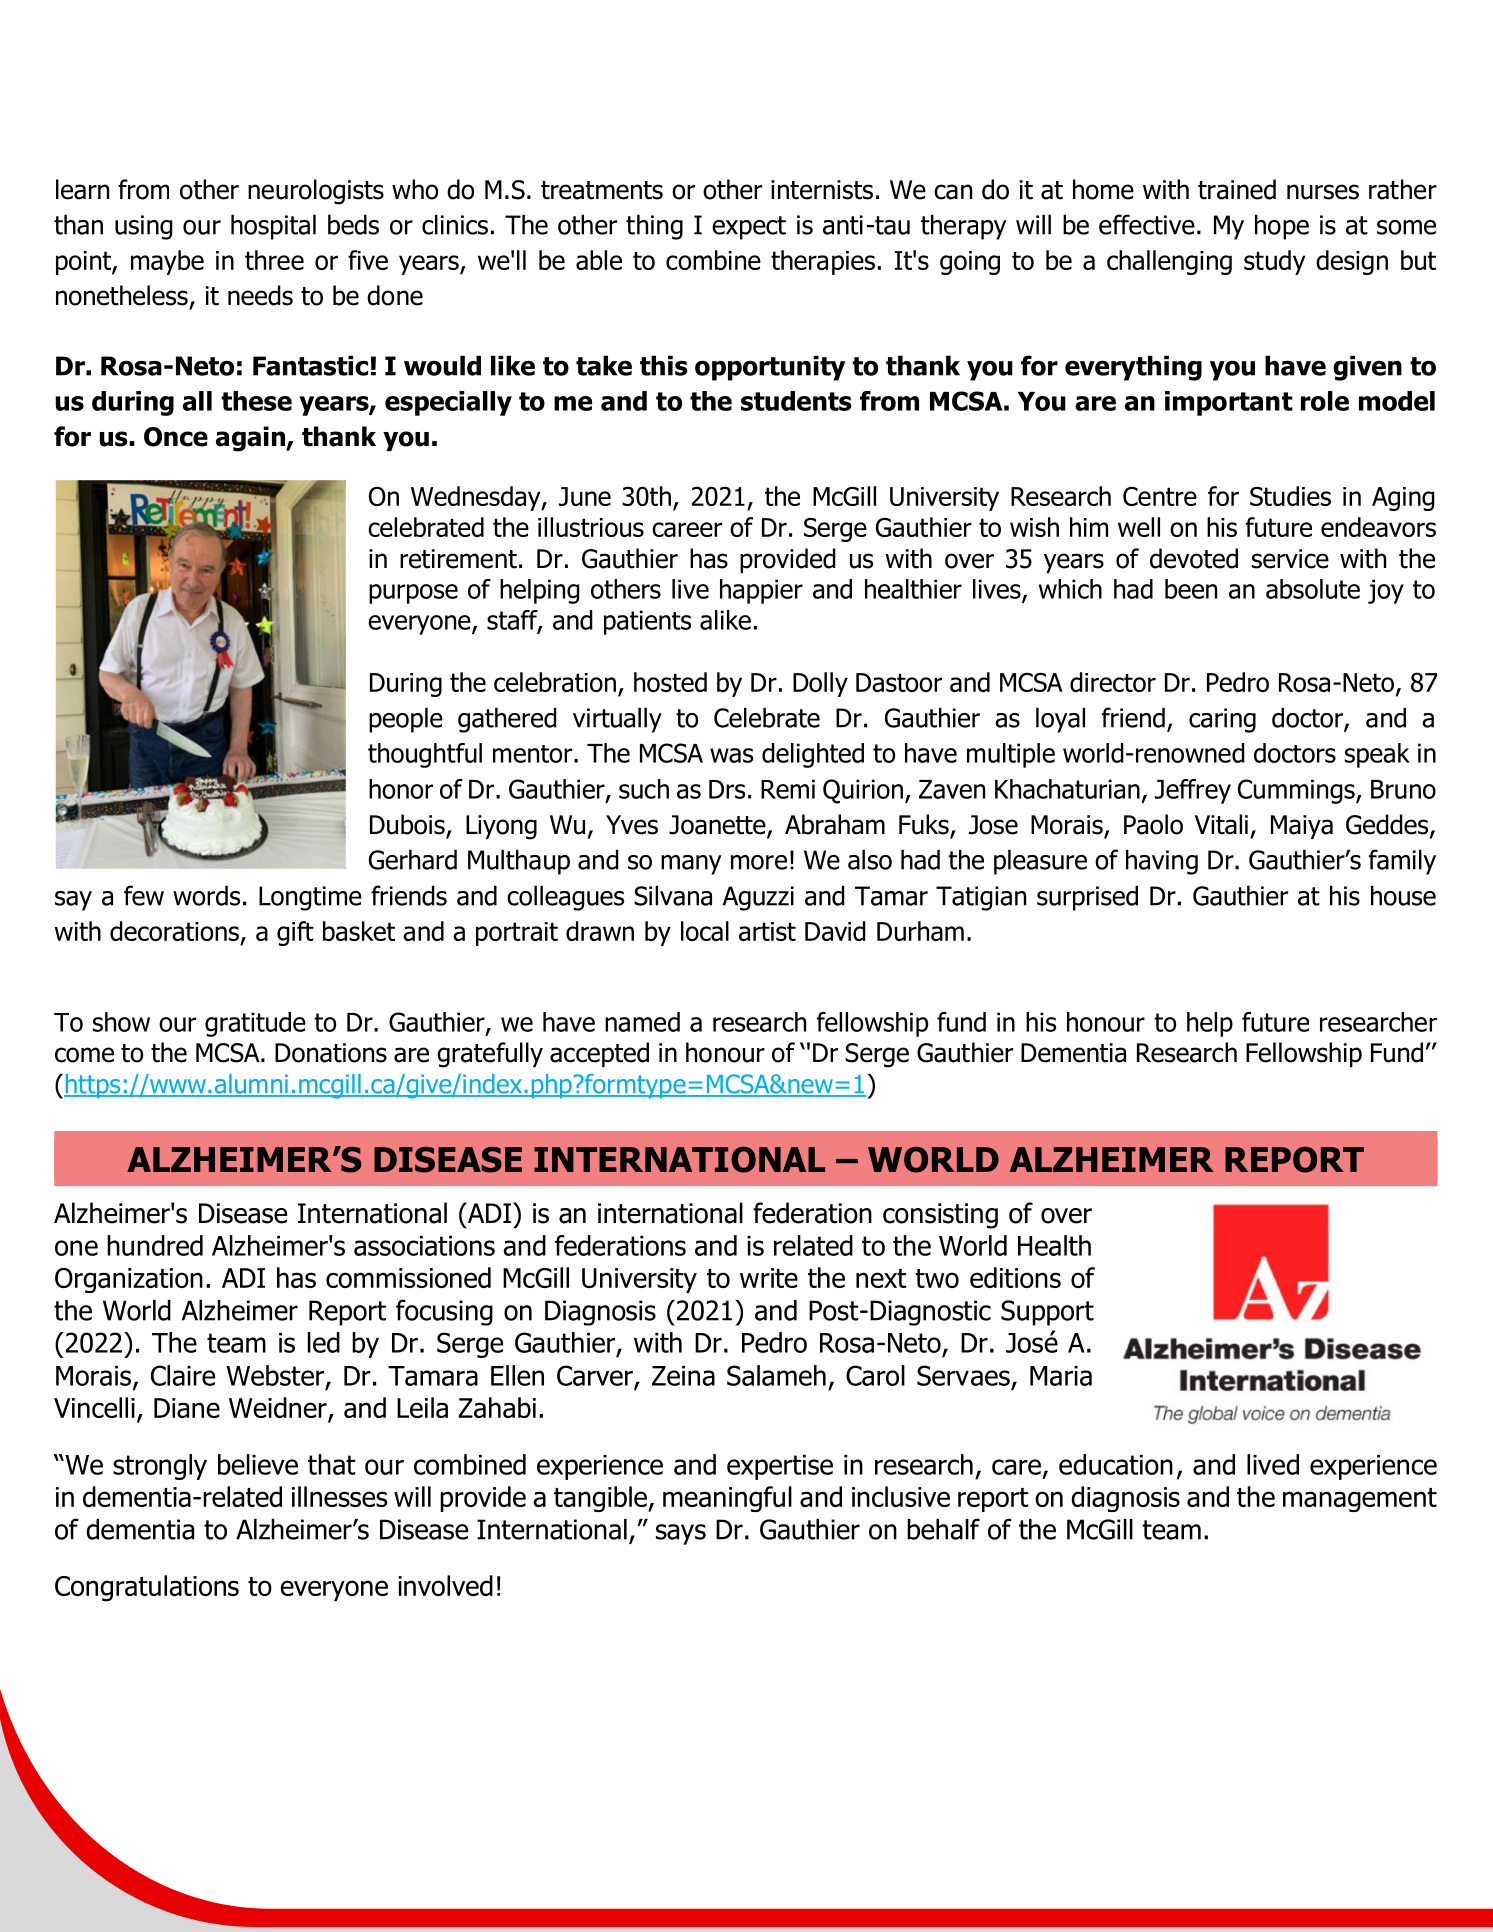 The width and height of the screenshot is (1493, 1932). What do you see at coordinates (940, 1216) in the screenshot?
I see `consisting` at bounding box center [940, 1216].
